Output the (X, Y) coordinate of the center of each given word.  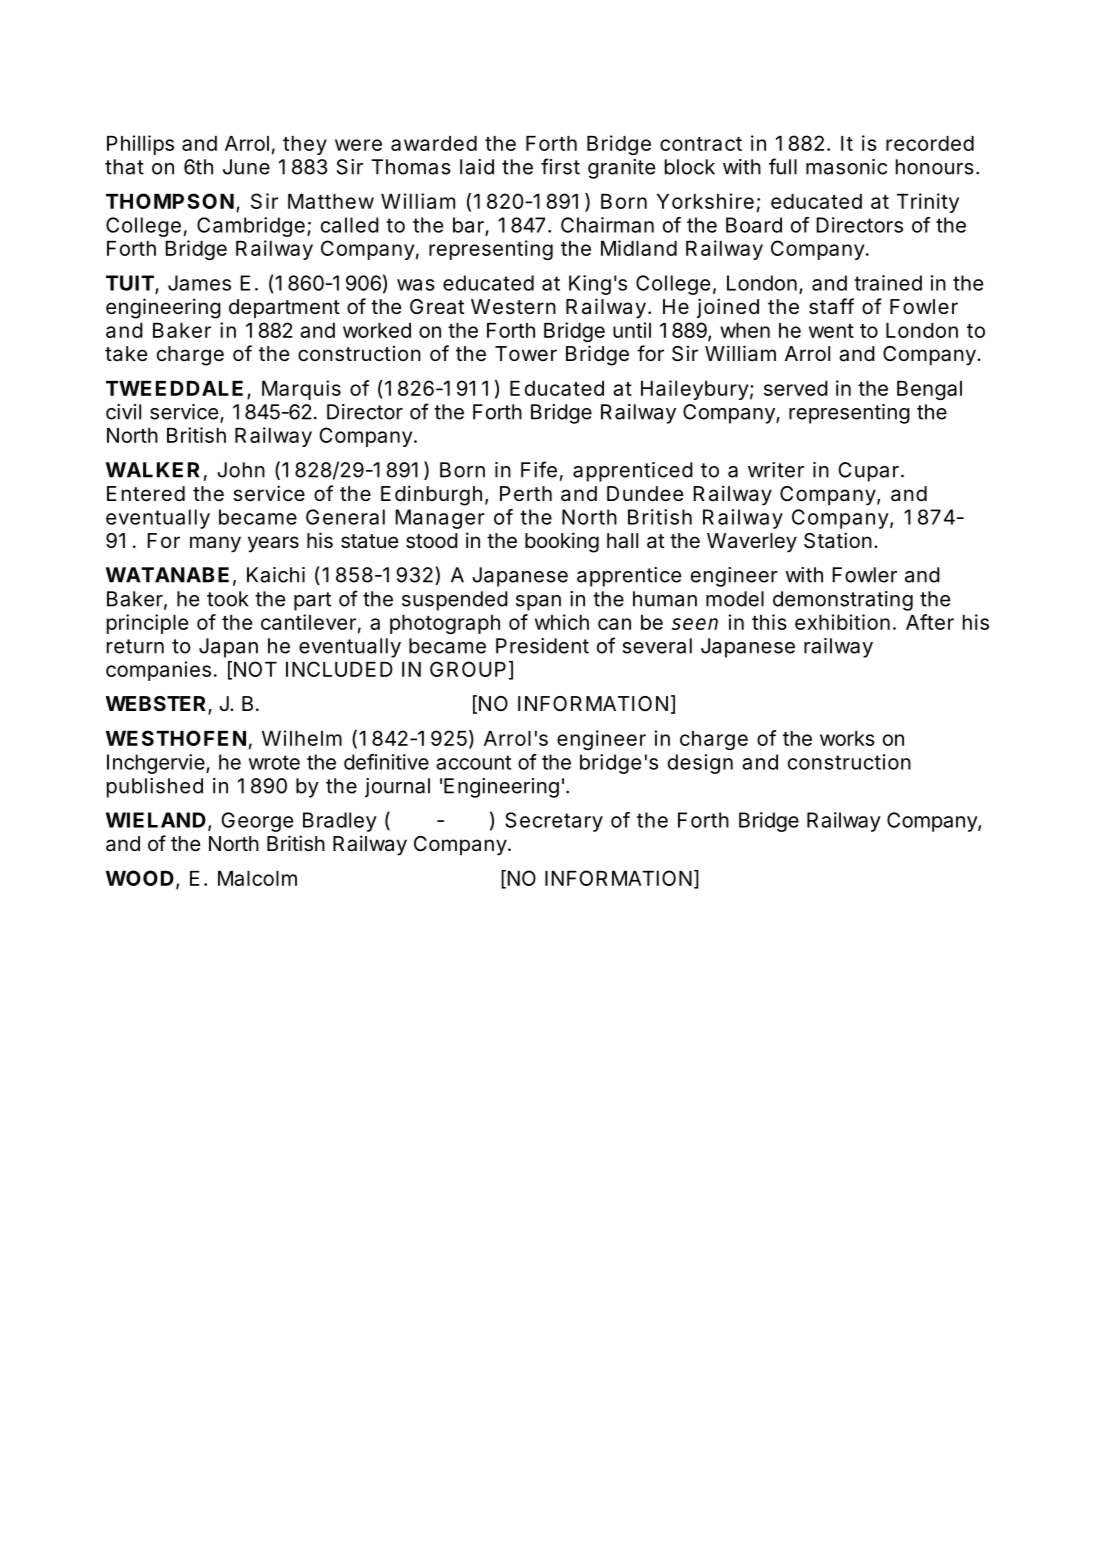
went (831, 331)
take (126, 354)
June (246, 167)
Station (838, 540)
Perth (526, 494)
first (560, 166)
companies (158, 671)
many (215, 544)
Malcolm (257, 878)
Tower (526, 353)
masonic (846, 167)
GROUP (468, 669)
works (847, 738)
